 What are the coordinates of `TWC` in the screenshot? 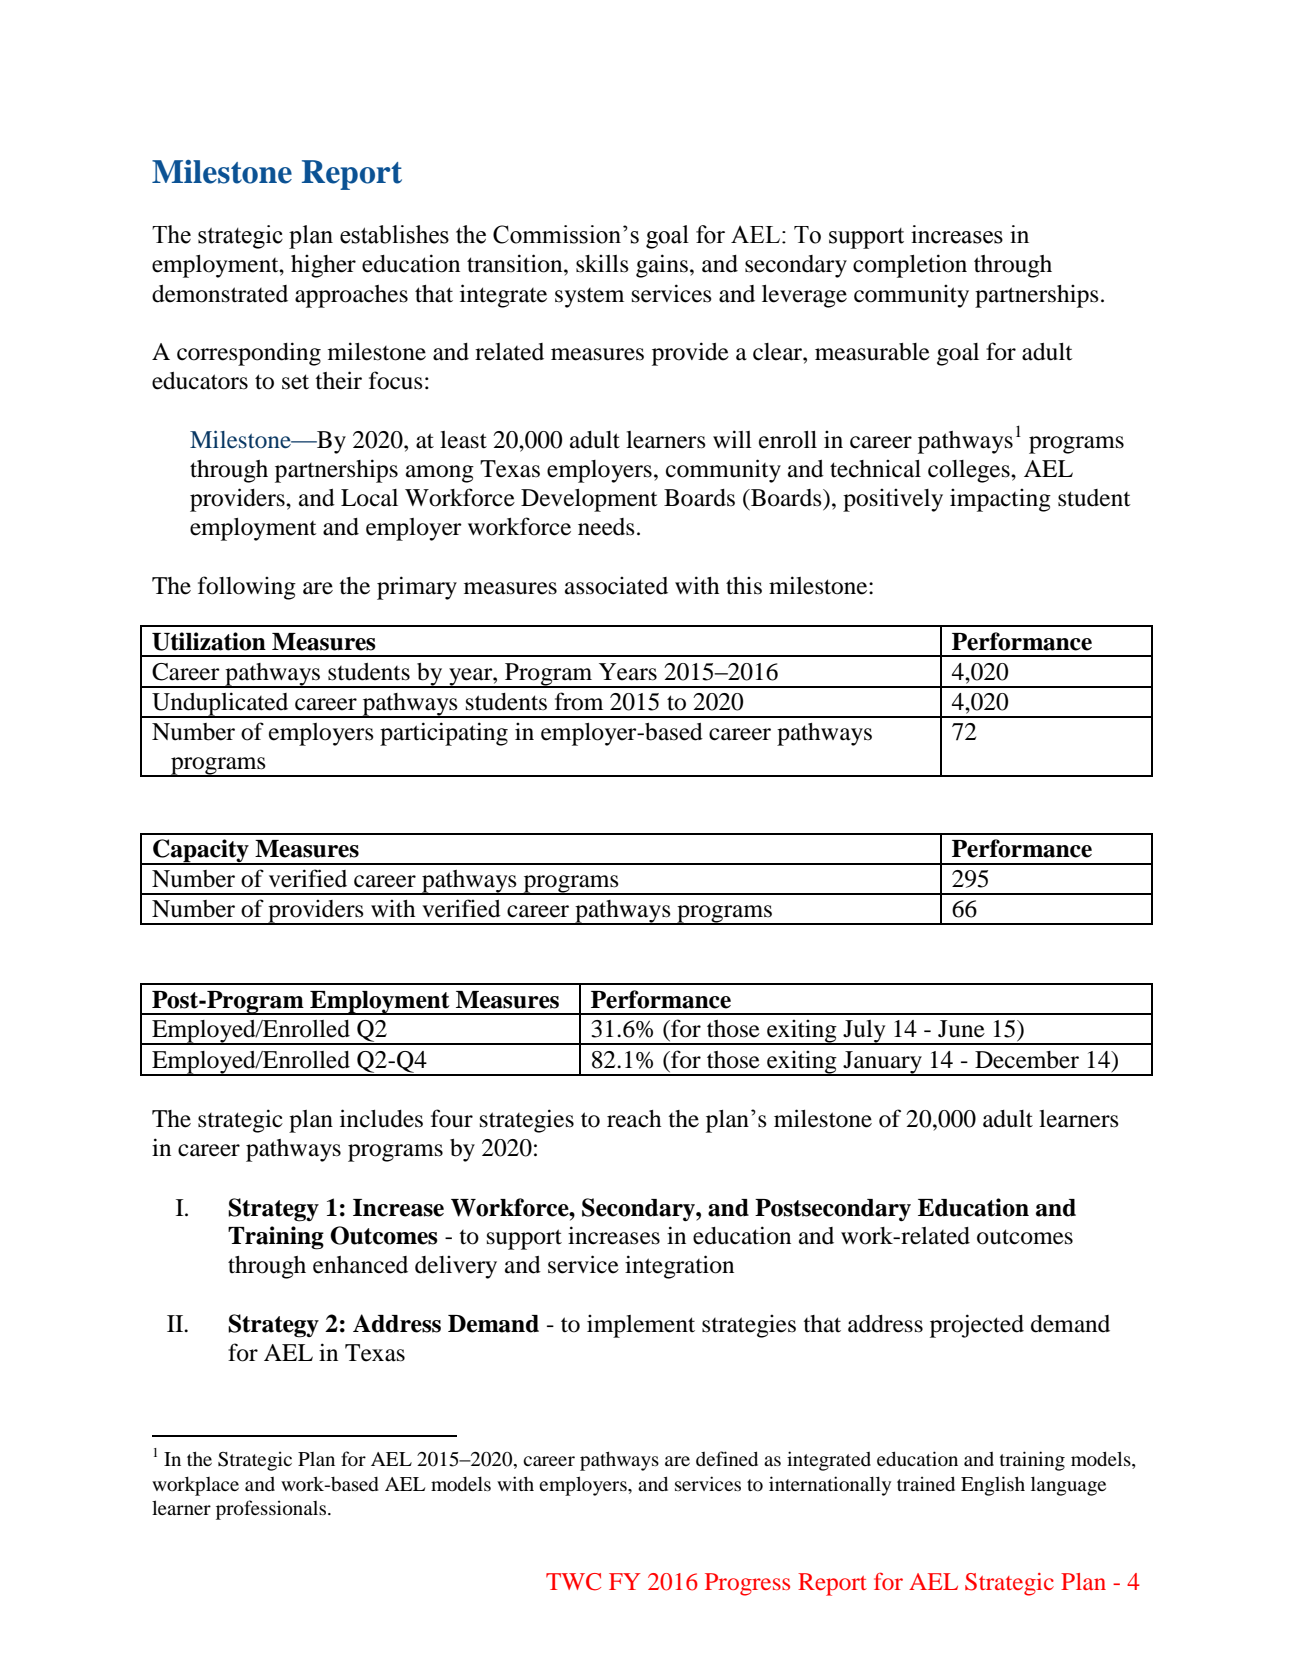 It's located at (573, 1582).
